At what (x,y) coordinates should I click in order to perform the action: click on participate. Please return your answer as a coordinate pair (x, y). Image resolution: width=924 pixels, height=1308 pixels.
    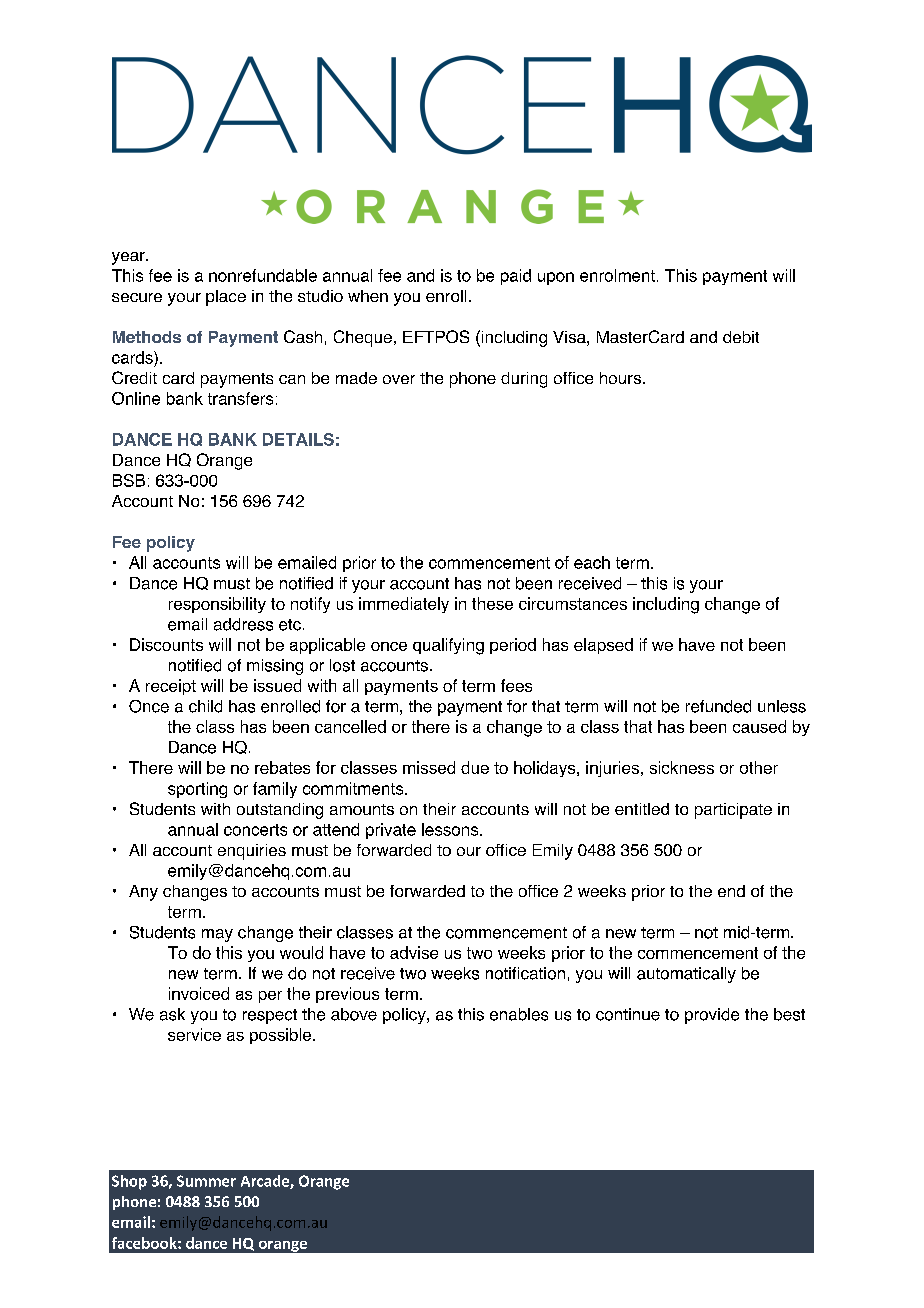
    Looking at the image, I should click on (733, 811).
